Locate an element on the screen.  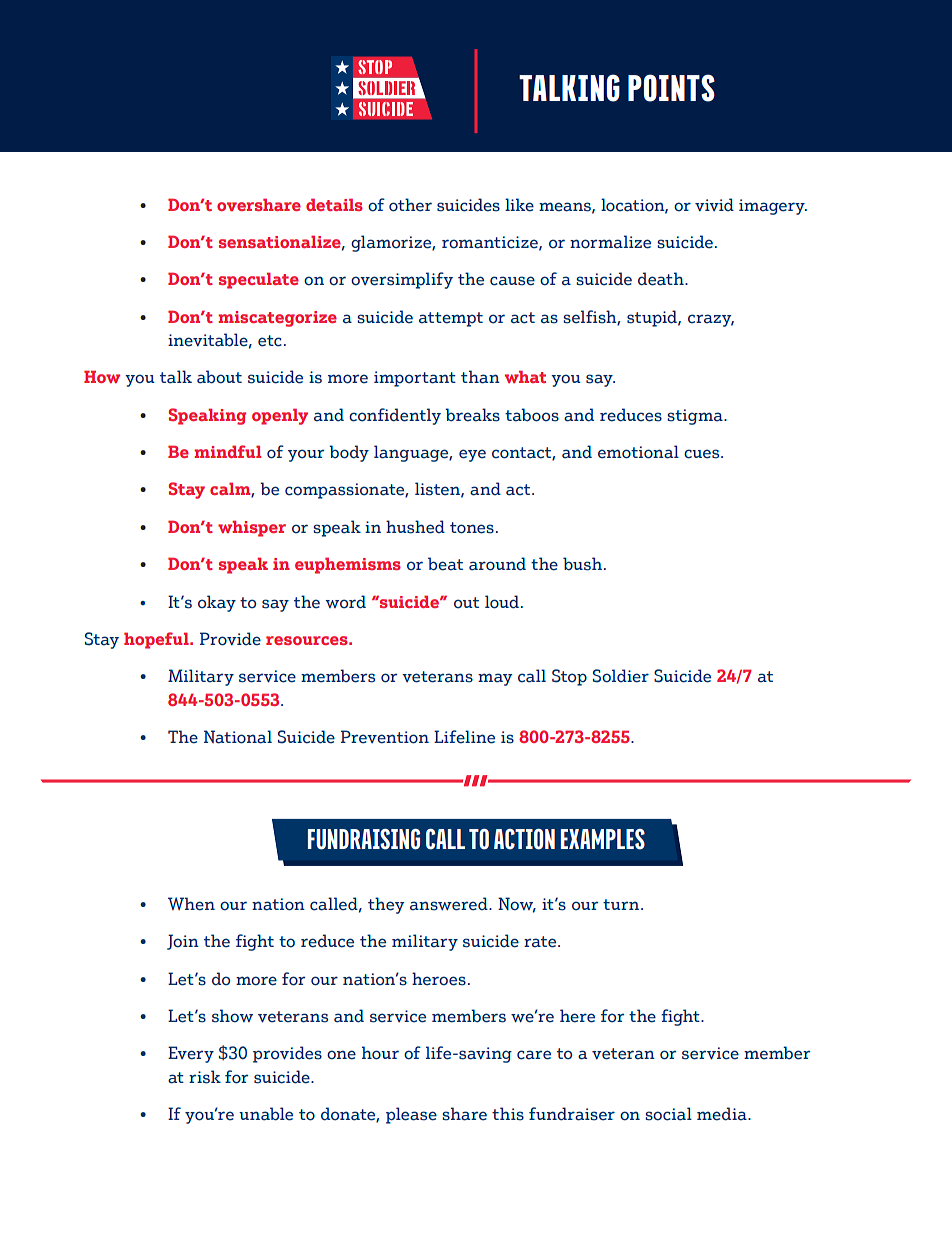
ACTION is located at coordinates (524, 839).
